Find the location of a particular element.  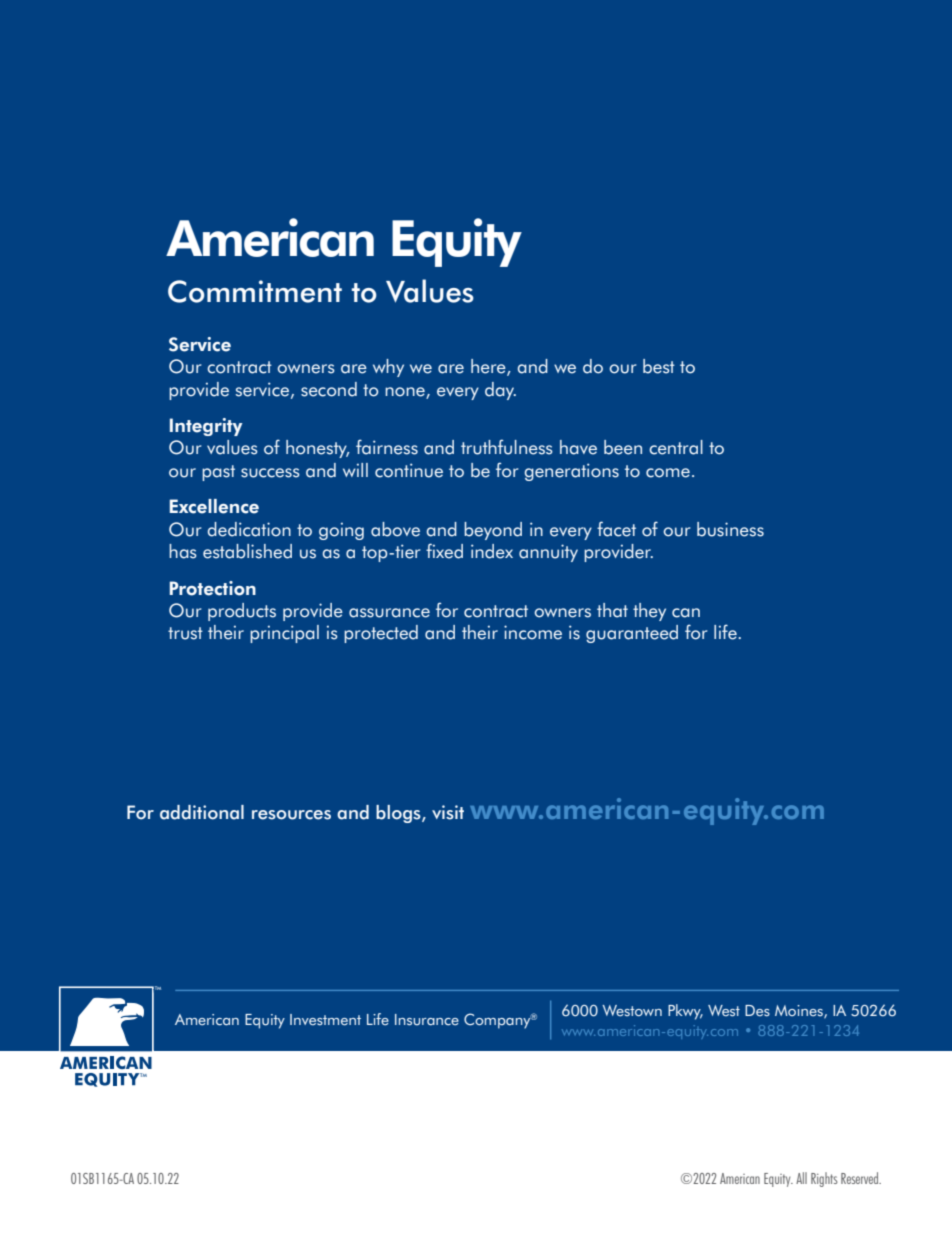

Commitment is located at coordinates (255, 291).
